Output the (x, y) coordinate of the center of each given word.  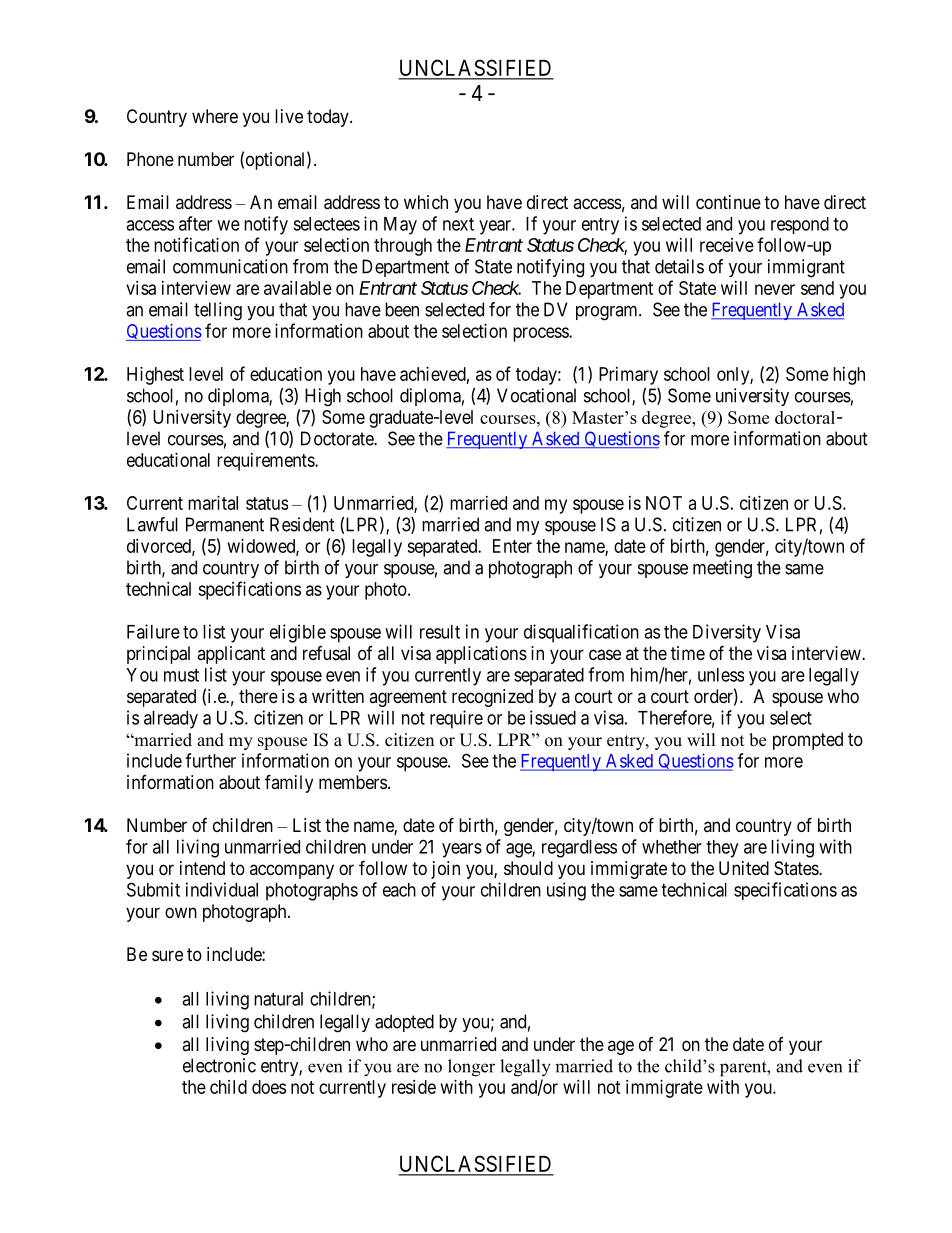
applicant (231, 655)
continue (728, 202)
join (445, 870)
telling (218, 311)
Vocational (536, 395)
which (426, 202)
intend (202, 868)
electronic (219, 1065)
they (722, 849)
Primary (628, 376)
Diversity (727, 633)
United (744, 868)
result (440, 632)
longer (471, 1068)
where (215, 116)
